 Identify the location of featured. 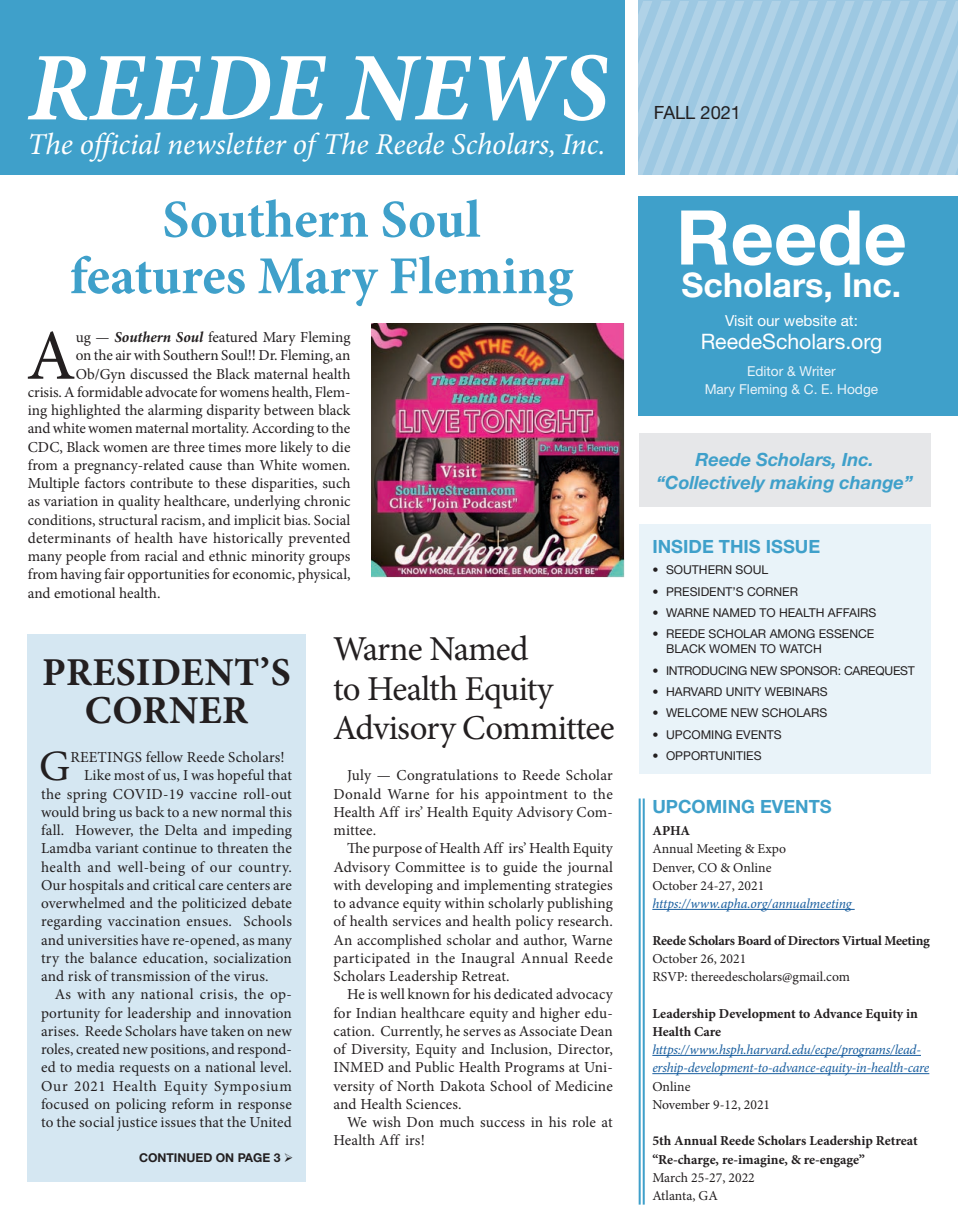
(233, 336).
